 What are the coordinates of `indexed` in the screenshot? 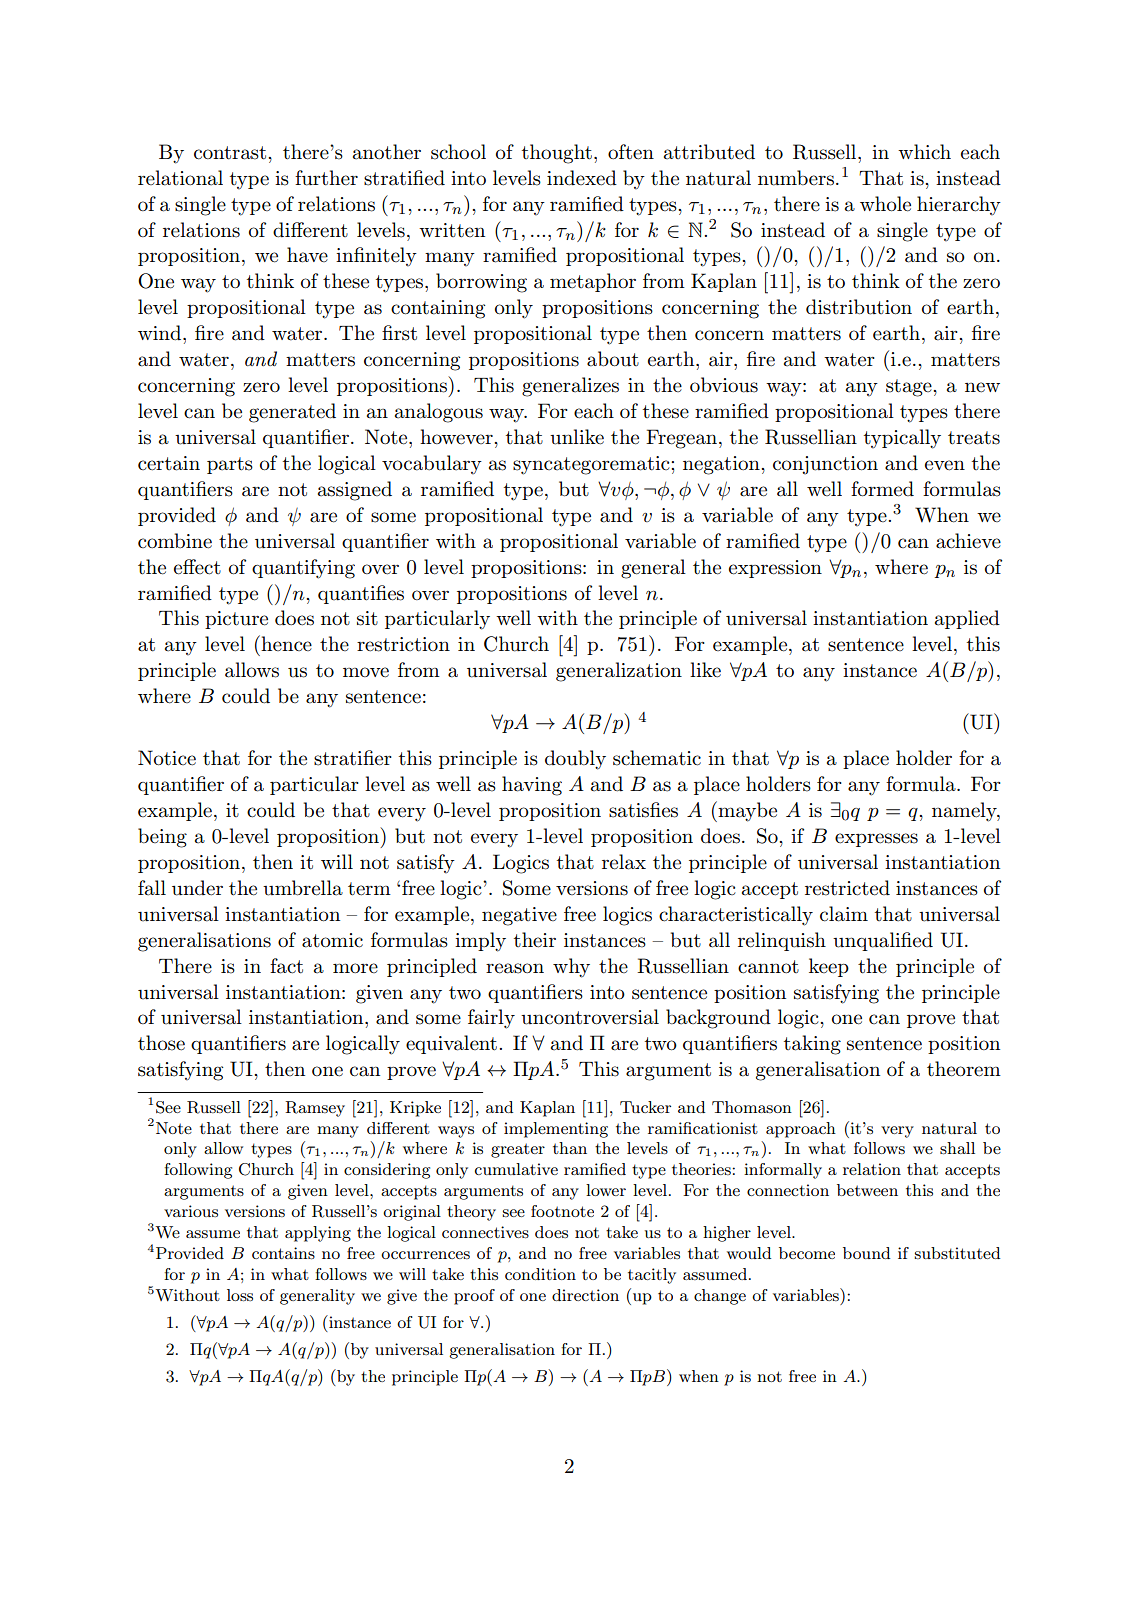 It's located at (582, 178).
